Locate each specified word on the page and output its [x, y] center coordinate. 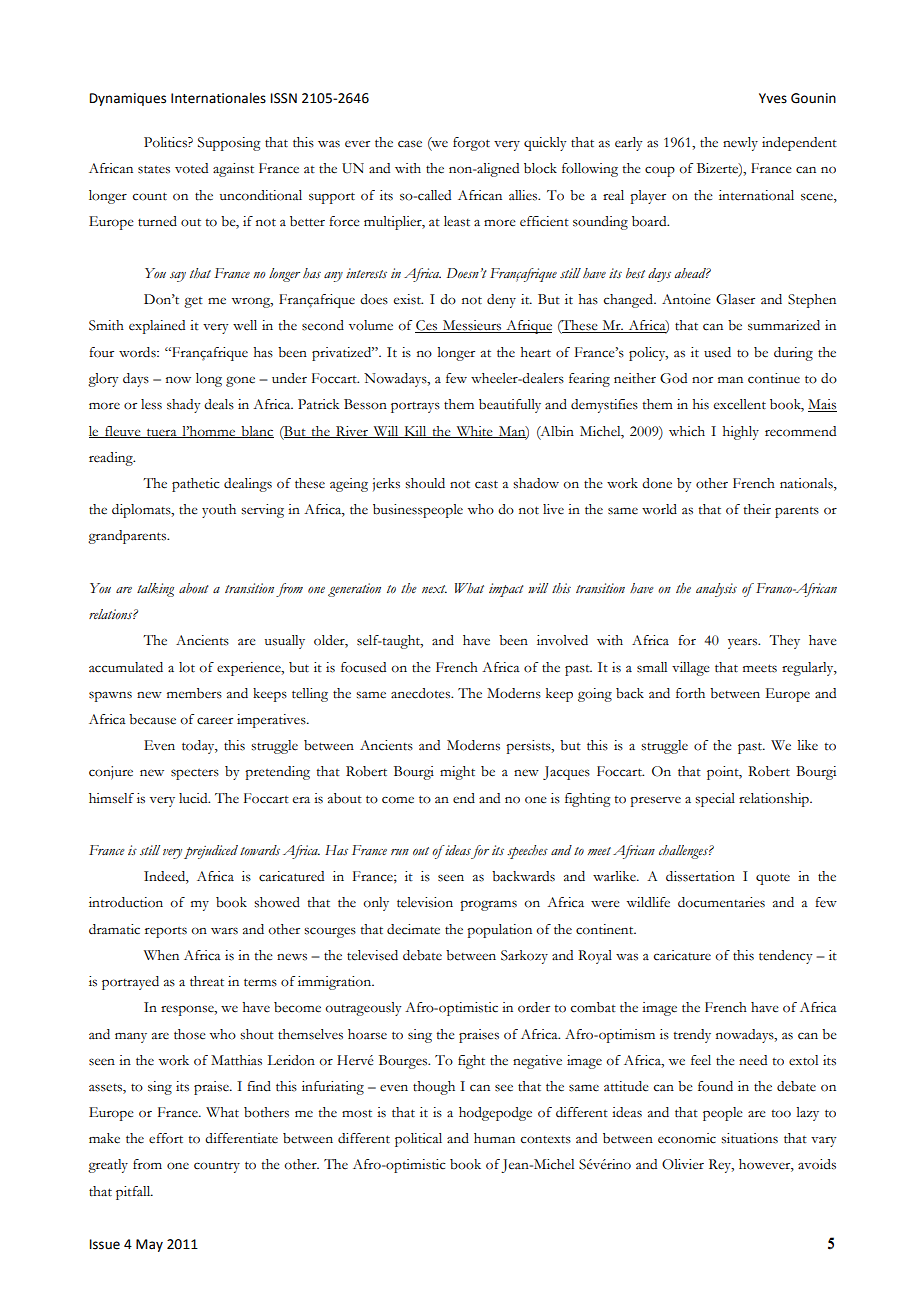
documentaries [721, 902]
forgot [471, 144]
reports [166, 932]
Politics [166, 142]
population [499, 931]
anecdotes [421, 693]
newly [740, 144]
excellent [740, 404]
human [494, 1138]
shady [183, 406]
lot [187, 667]
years [744, 643]
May [149, 1245]
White [474, 432]
